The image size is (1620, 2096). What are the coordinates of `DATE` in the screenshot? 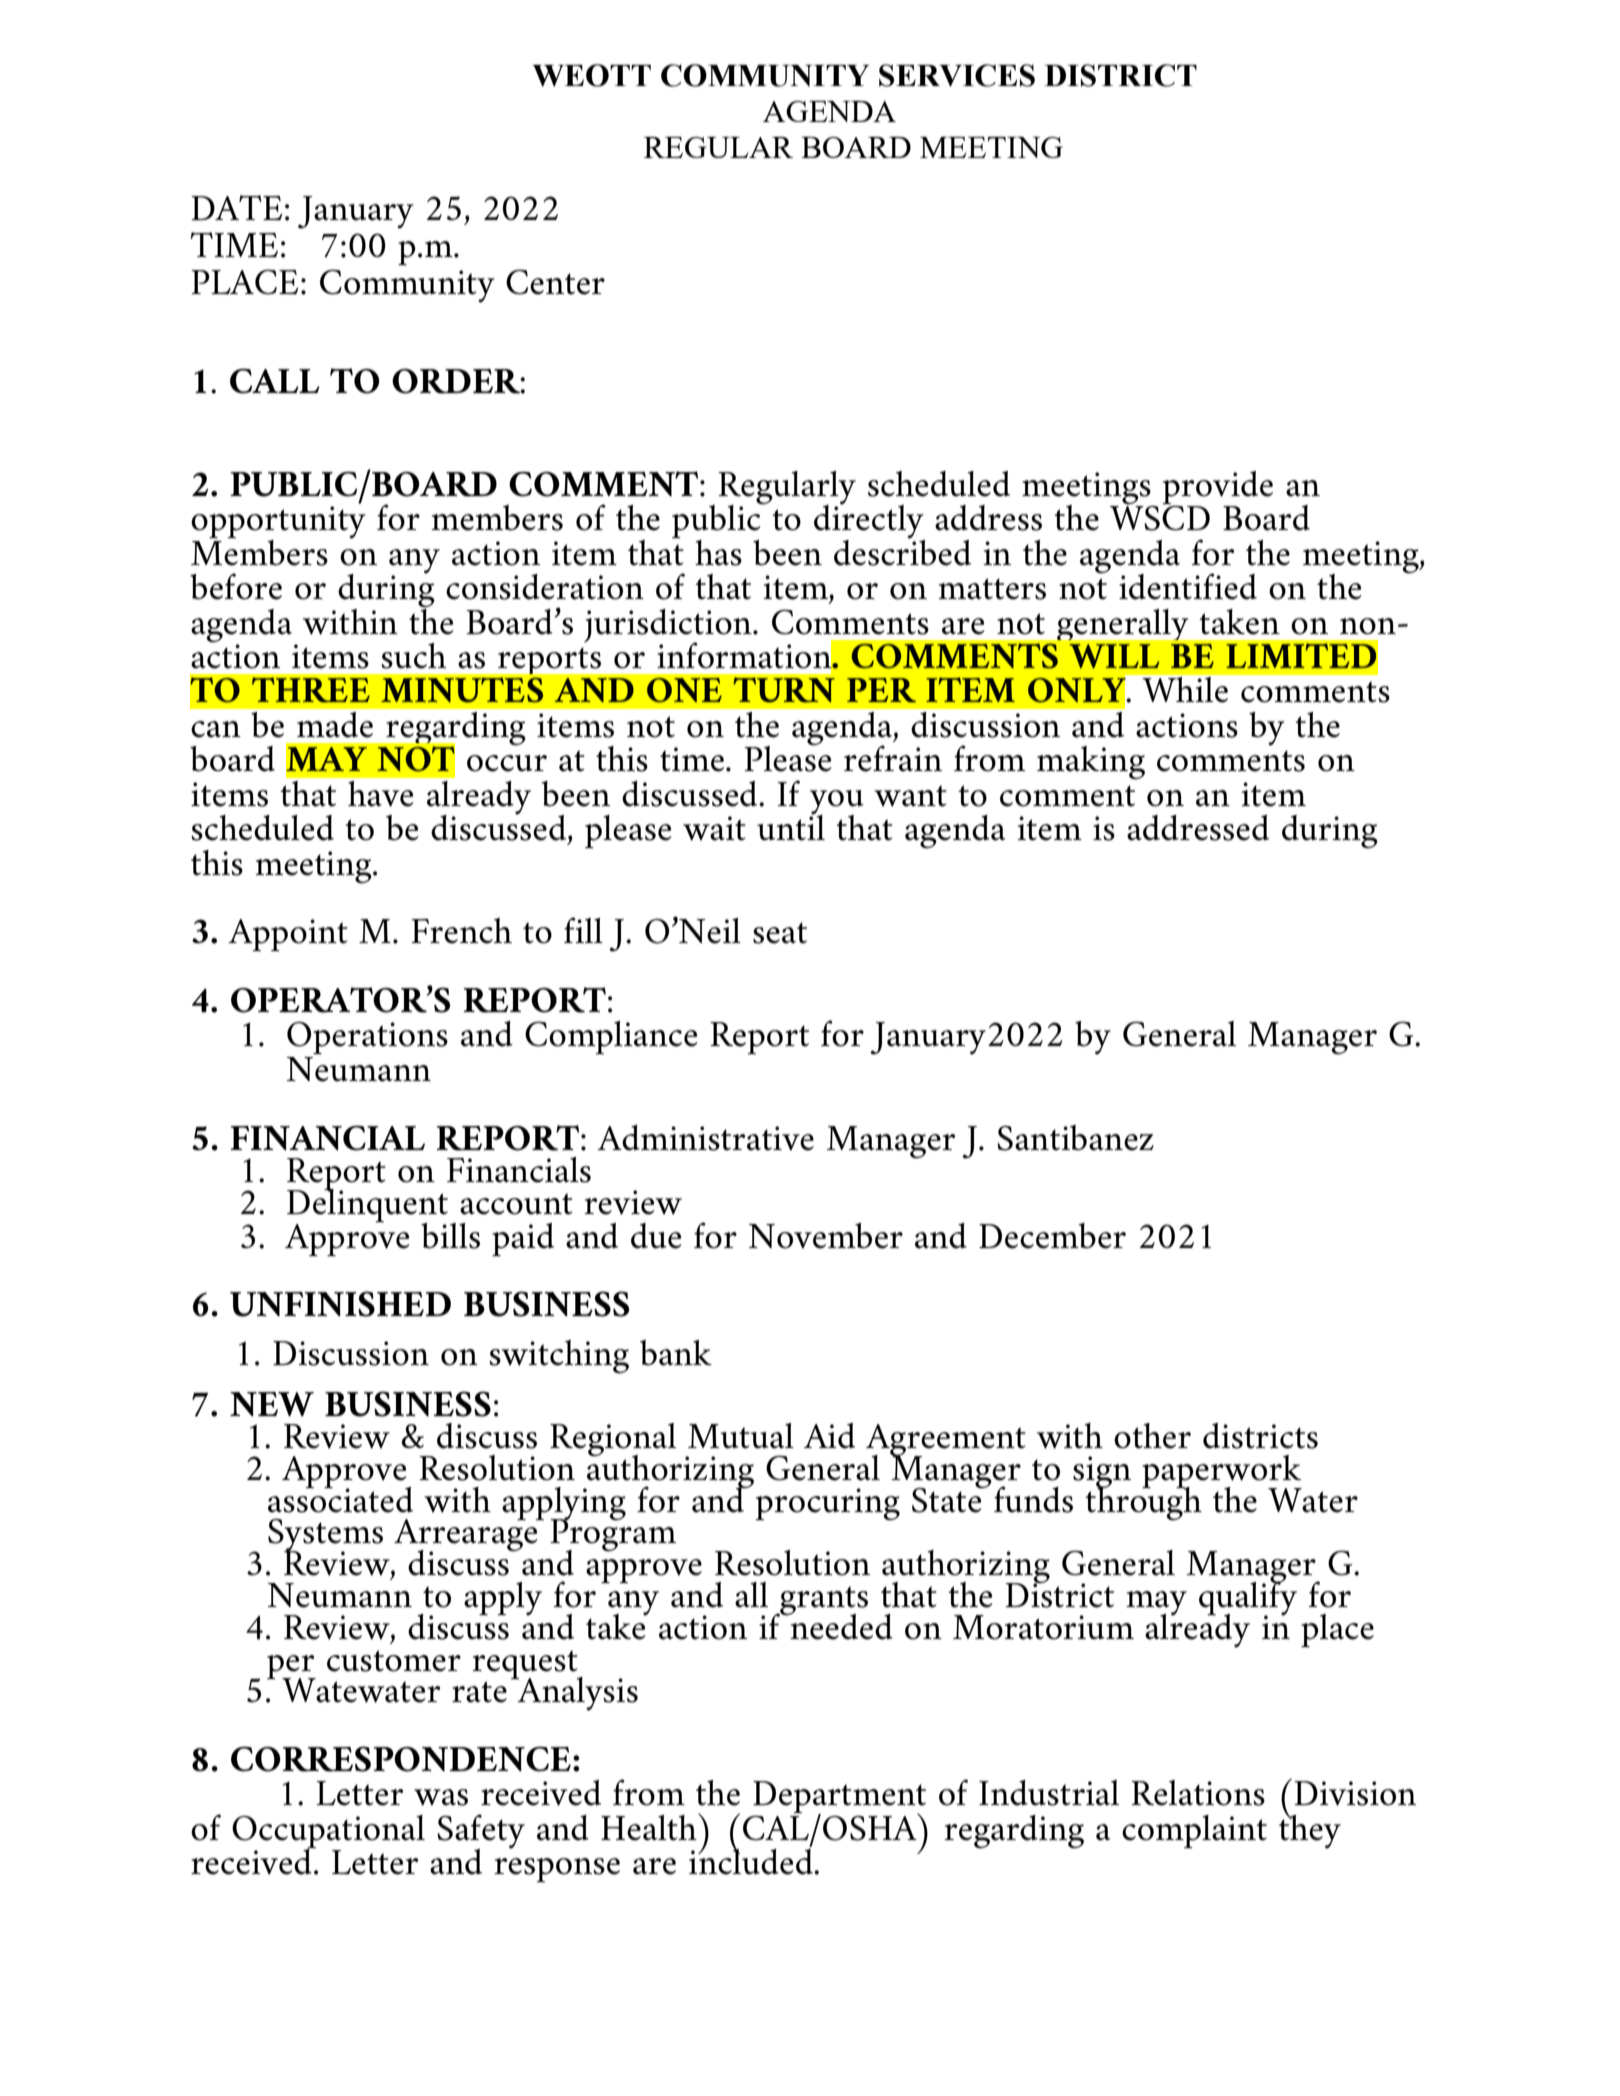 It's located at (237, 207).
